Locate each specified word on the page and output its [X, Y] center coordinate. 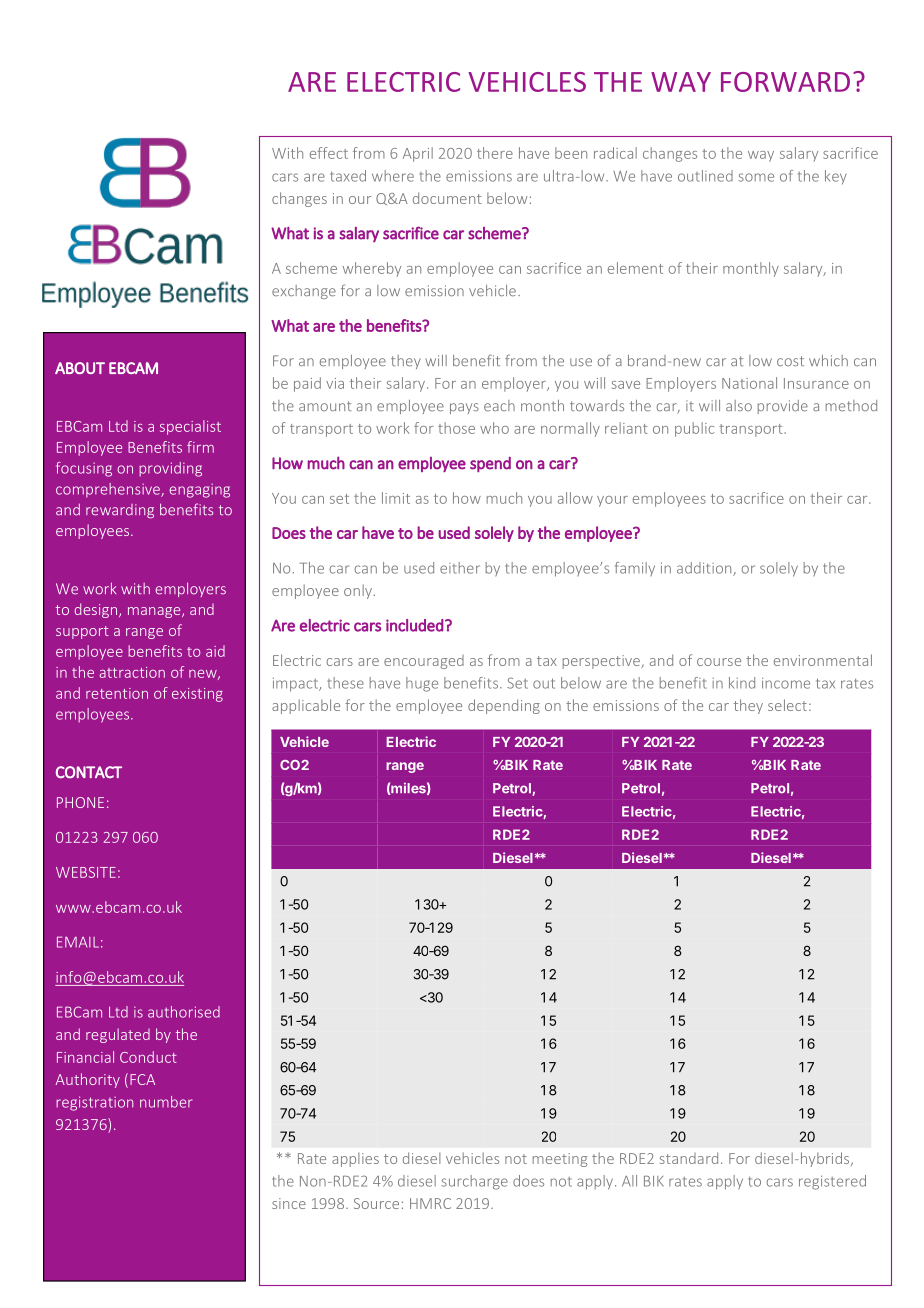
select [787, 705]
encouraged [424, 662]
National [749, 383]
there [495, 153]
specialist [190, 427]
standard [689, 1158]
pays [464, 408]
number [166, 1102]
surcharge [474, 1182]
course [719, 662]
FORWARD [785, 82]
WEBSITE [86, 872]
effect [329, 153]
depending [504, 706]
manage [155, 612]
